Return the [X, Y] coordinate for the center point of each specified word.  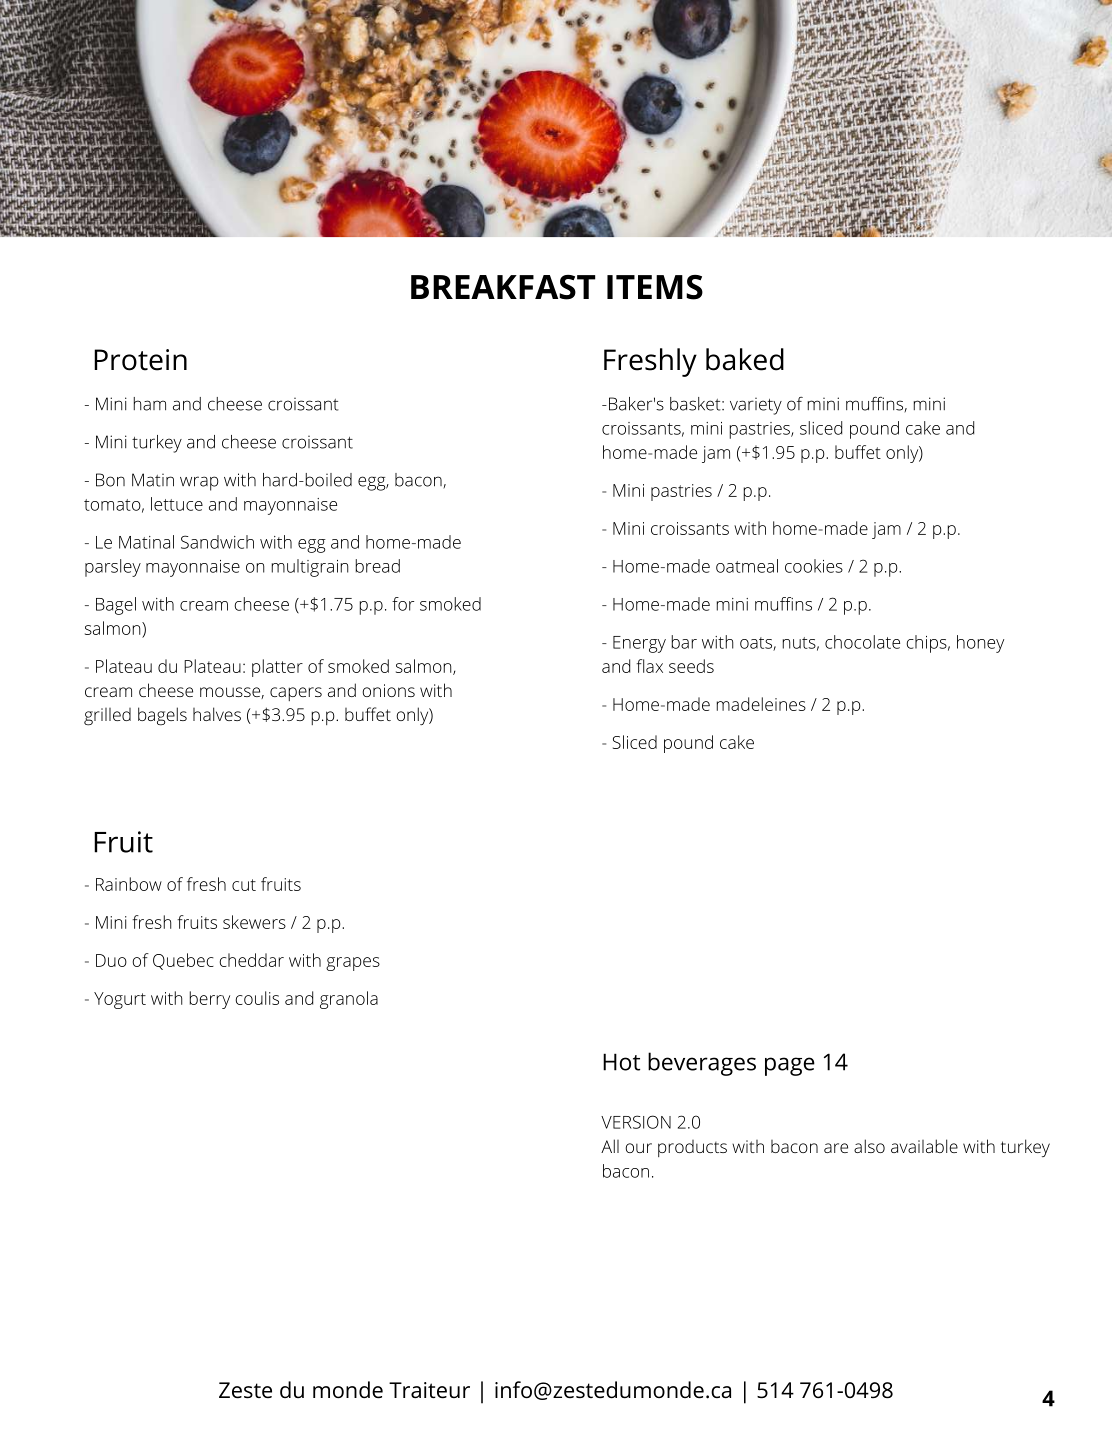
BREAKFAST [503, 287]
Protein [140, 360]
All [610, 1146]
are [836, 1148]
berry [210, 1000]
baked [745, 359]
